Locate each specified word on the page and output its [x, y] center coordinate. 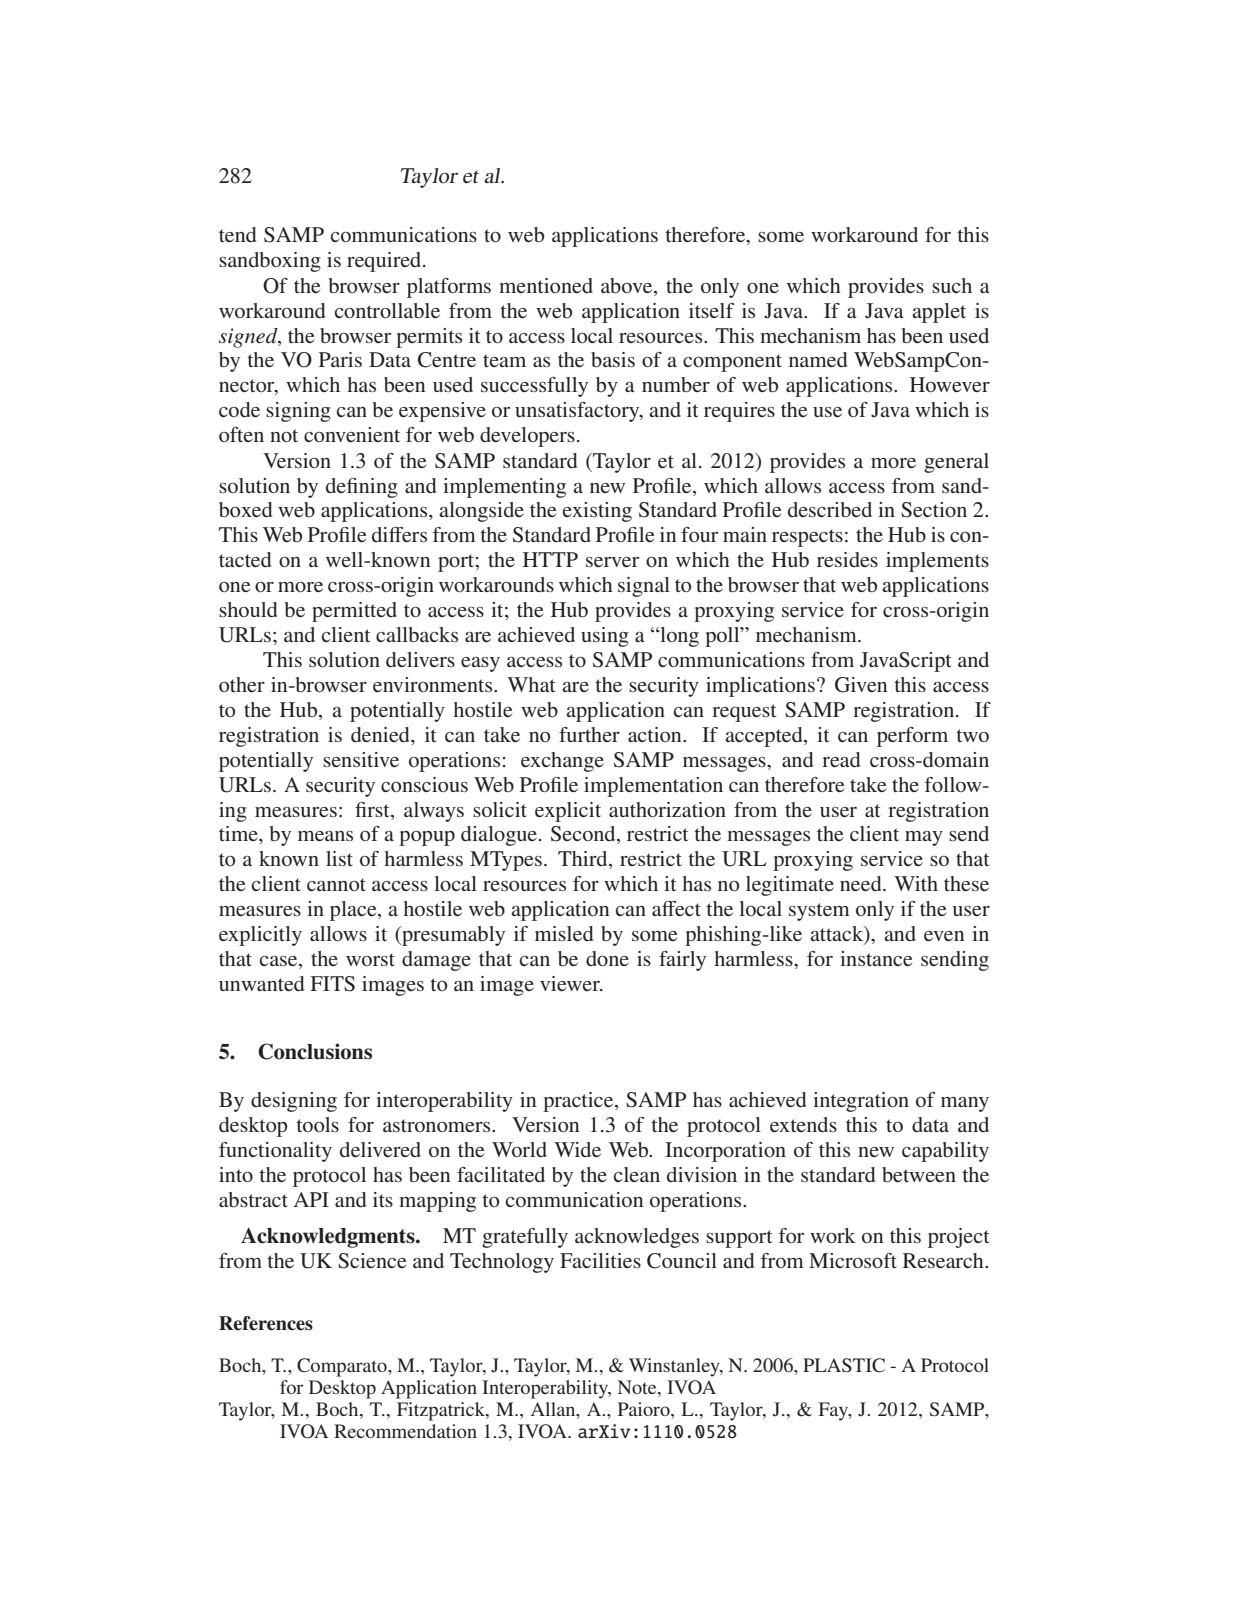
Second [584, 835]
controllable [387, 311]
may [924, 838]
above [628, 287]
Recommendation [405, 1431]
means [325, 836]
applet [939, 313]
